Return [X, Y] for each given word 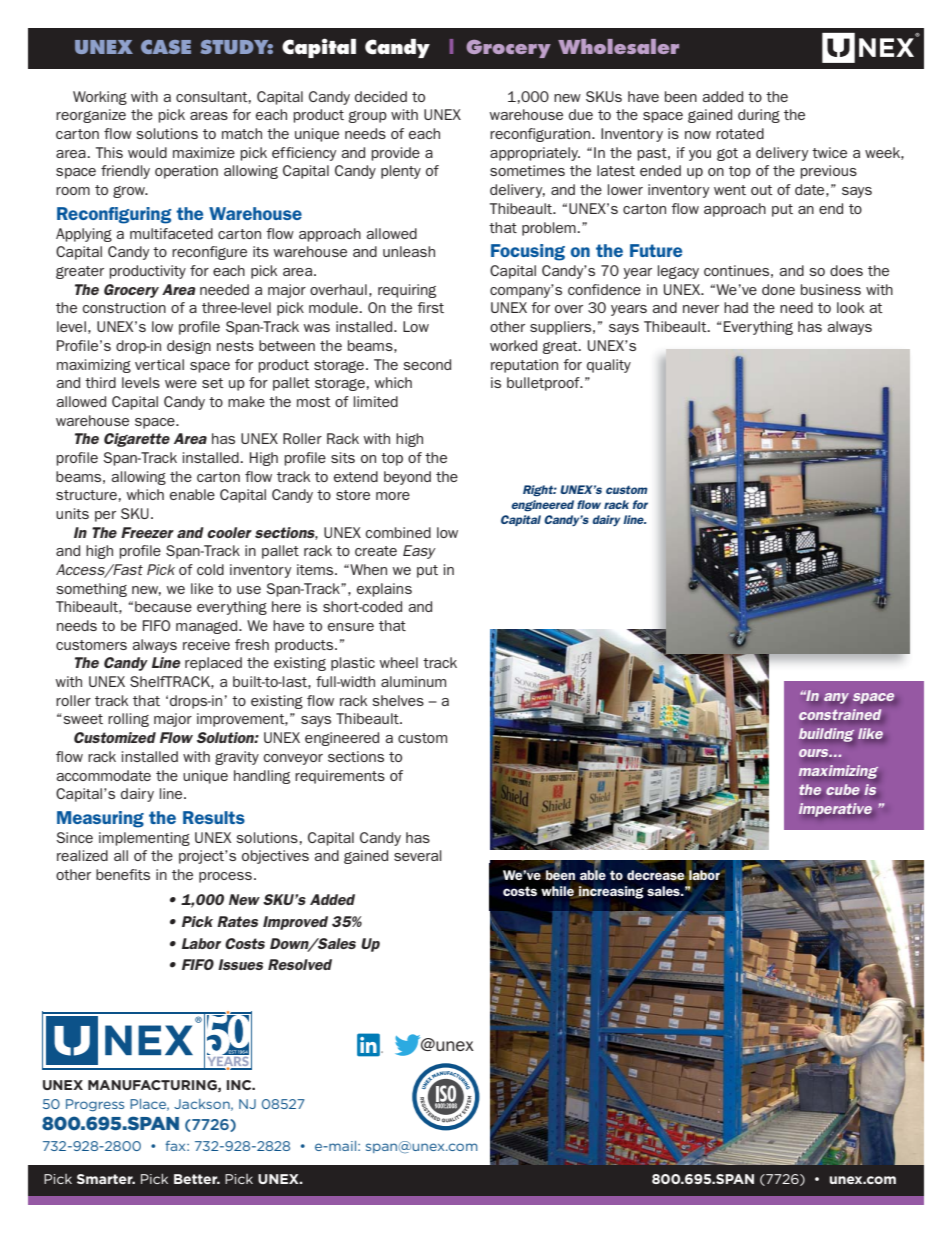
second [427, 364]
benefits [123, 874]
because [163, 606]
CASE [166, 47]
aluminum [413, 681]
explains [384, 590]
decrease [656, 875]
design [189, 347]
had [736, 307]
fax [176, 1146]
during [759, 116]
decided [381, 96]
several [418, 855]
